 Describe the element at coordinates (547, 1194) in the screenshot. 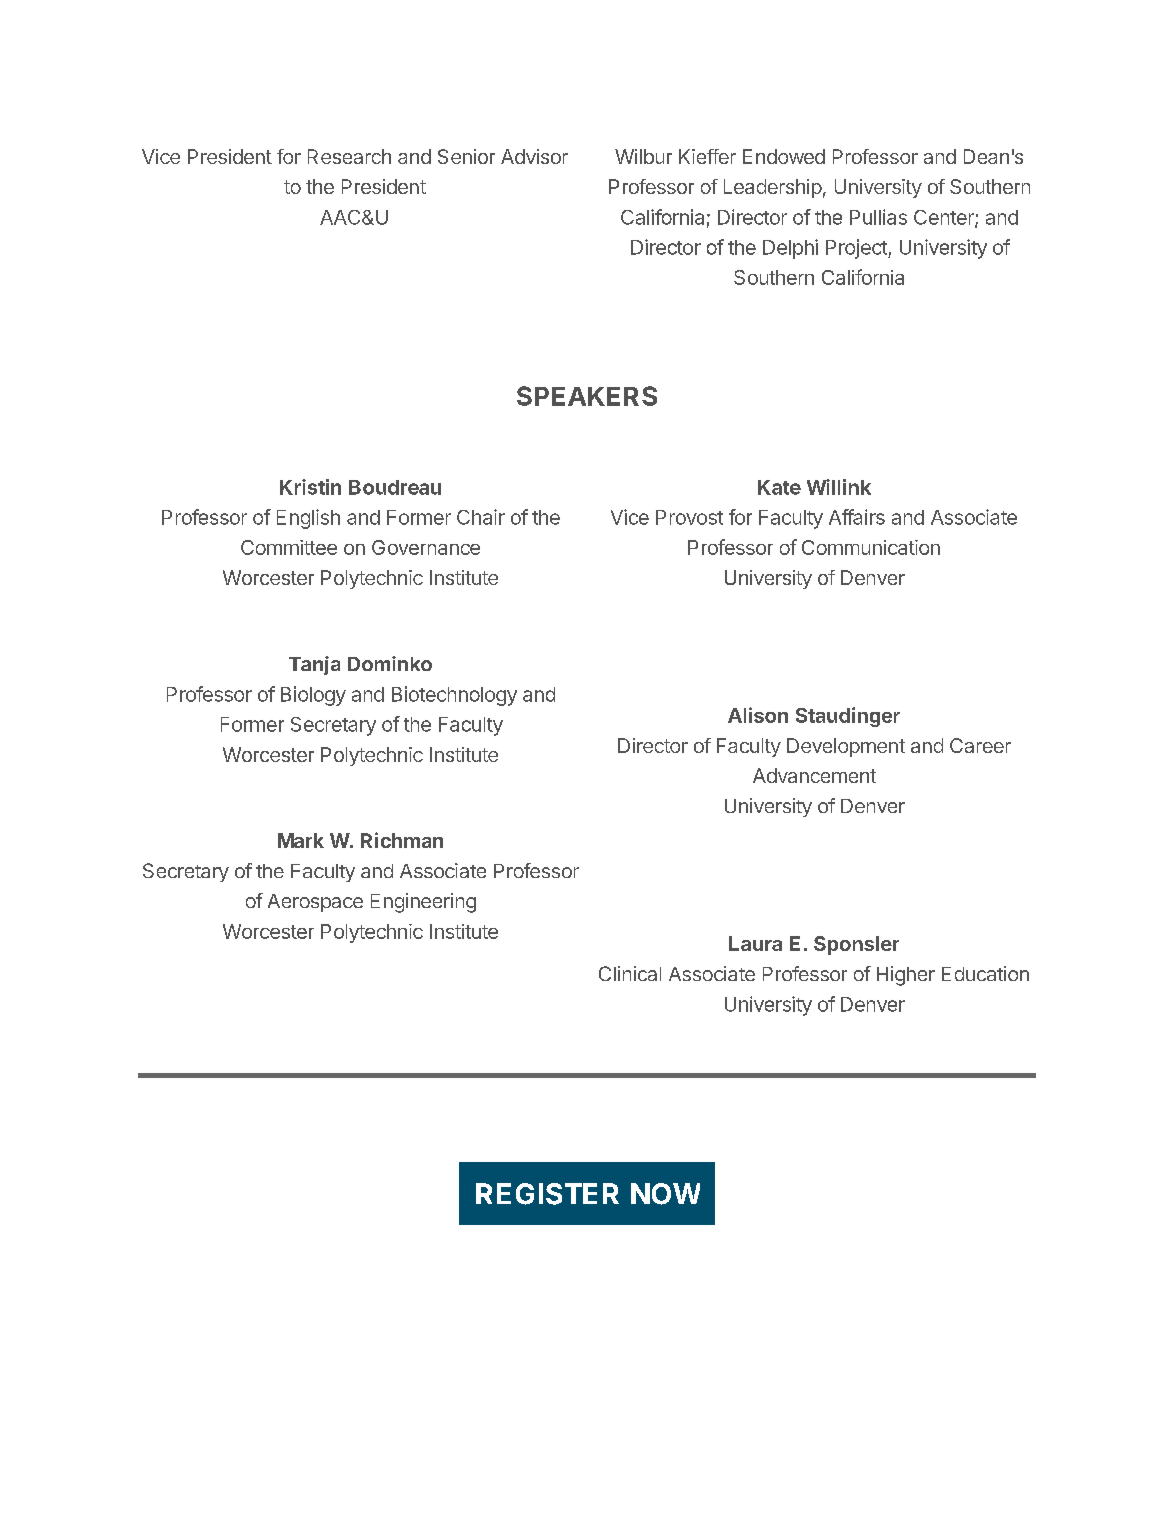

I see `REGISTER` at that location.
